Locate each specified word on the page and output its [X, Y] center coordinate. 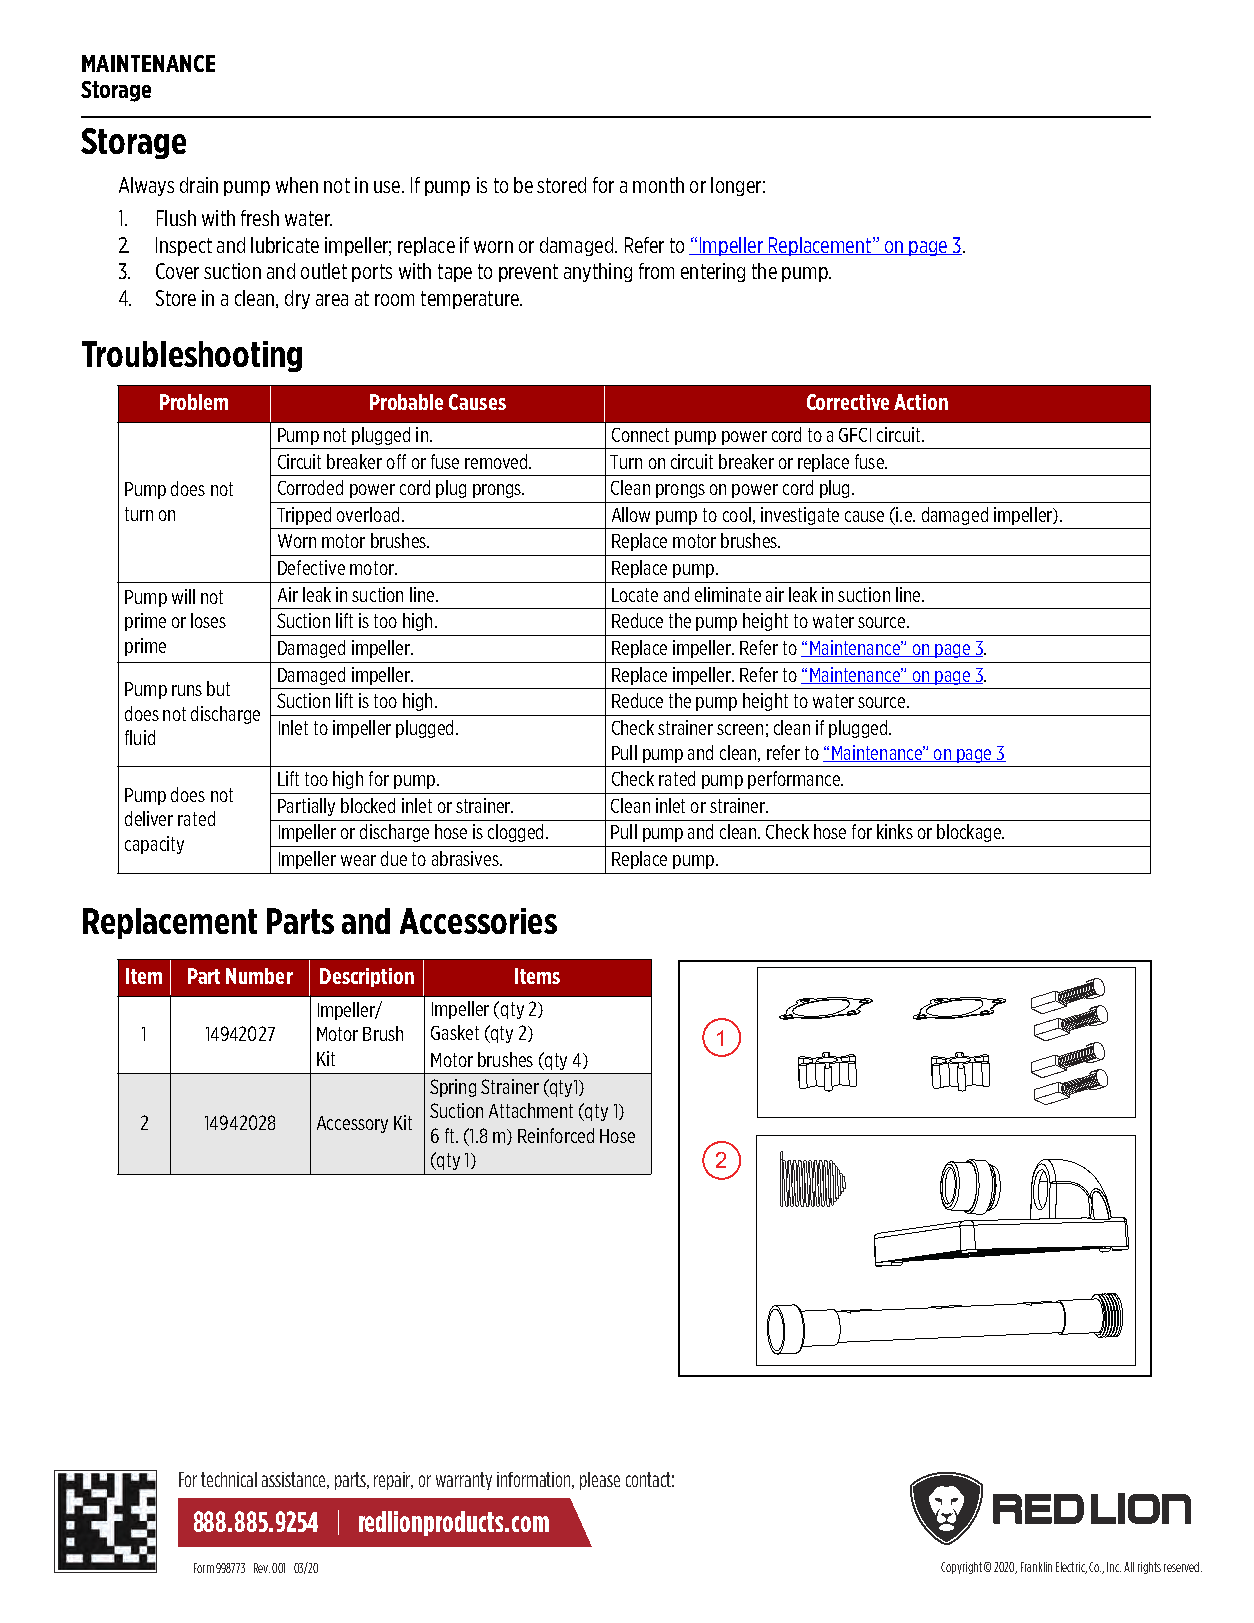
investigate [800, 516]
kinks [895, 831]
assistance [295, 1480]
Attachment [531, 1110]
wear [358, 860]
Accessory [352, 1124]
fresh [260, 218]
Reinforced [556, 1135]
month [658, 185]
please [600, 1481]
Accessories [478, 921]
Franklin [1036, 1567]
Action [921, 402]
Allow [631, 514]
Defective [311, 567]
